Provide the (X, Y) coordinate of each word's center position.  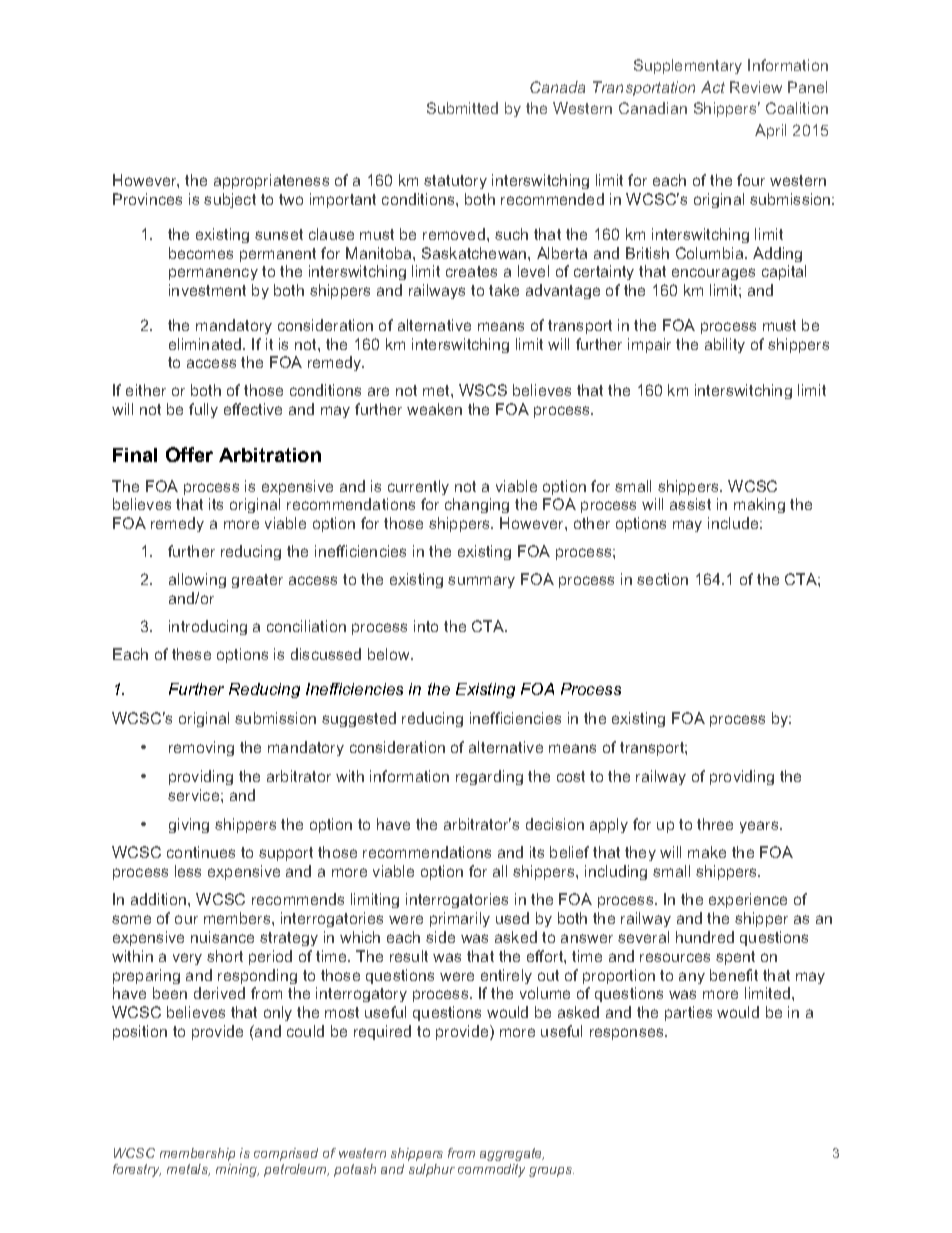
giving (189, 825)
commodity (491, 1170)
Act (713, 87)
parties (688, 1013)
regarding (489, 777)
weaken (434, 409)
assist (690, 504)
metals (188, 1170)
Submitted (462, 108)
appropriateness (271, 181)
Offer (189, 454)
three (715, 824)
